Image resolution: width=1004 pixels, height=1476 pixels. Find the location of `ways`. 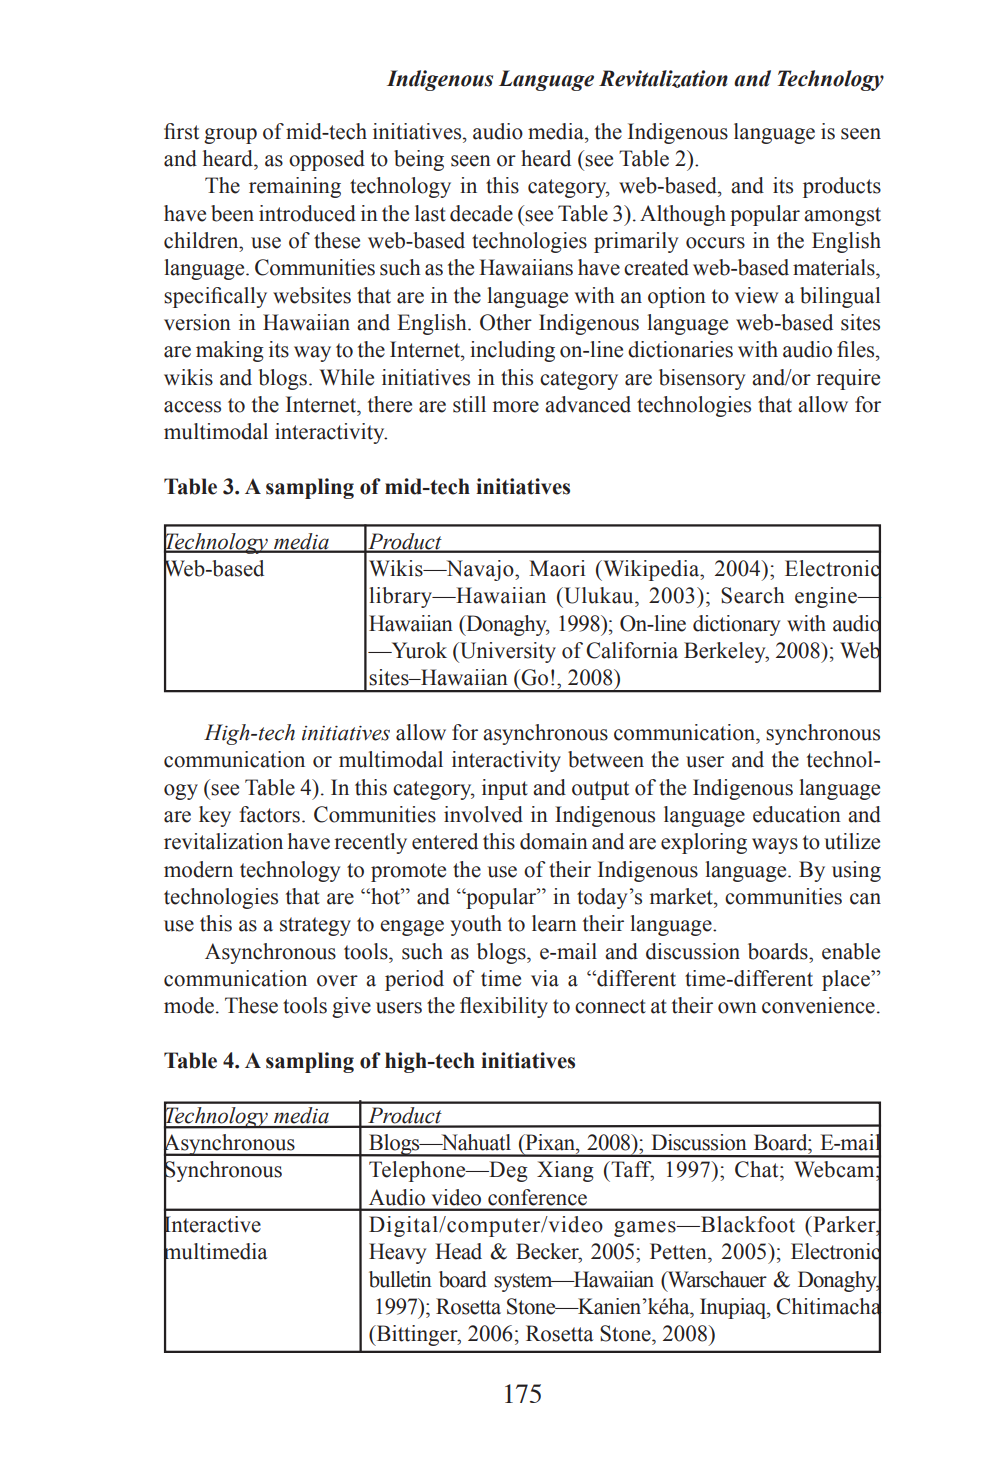

ways is located at coordinates (775, 846).
